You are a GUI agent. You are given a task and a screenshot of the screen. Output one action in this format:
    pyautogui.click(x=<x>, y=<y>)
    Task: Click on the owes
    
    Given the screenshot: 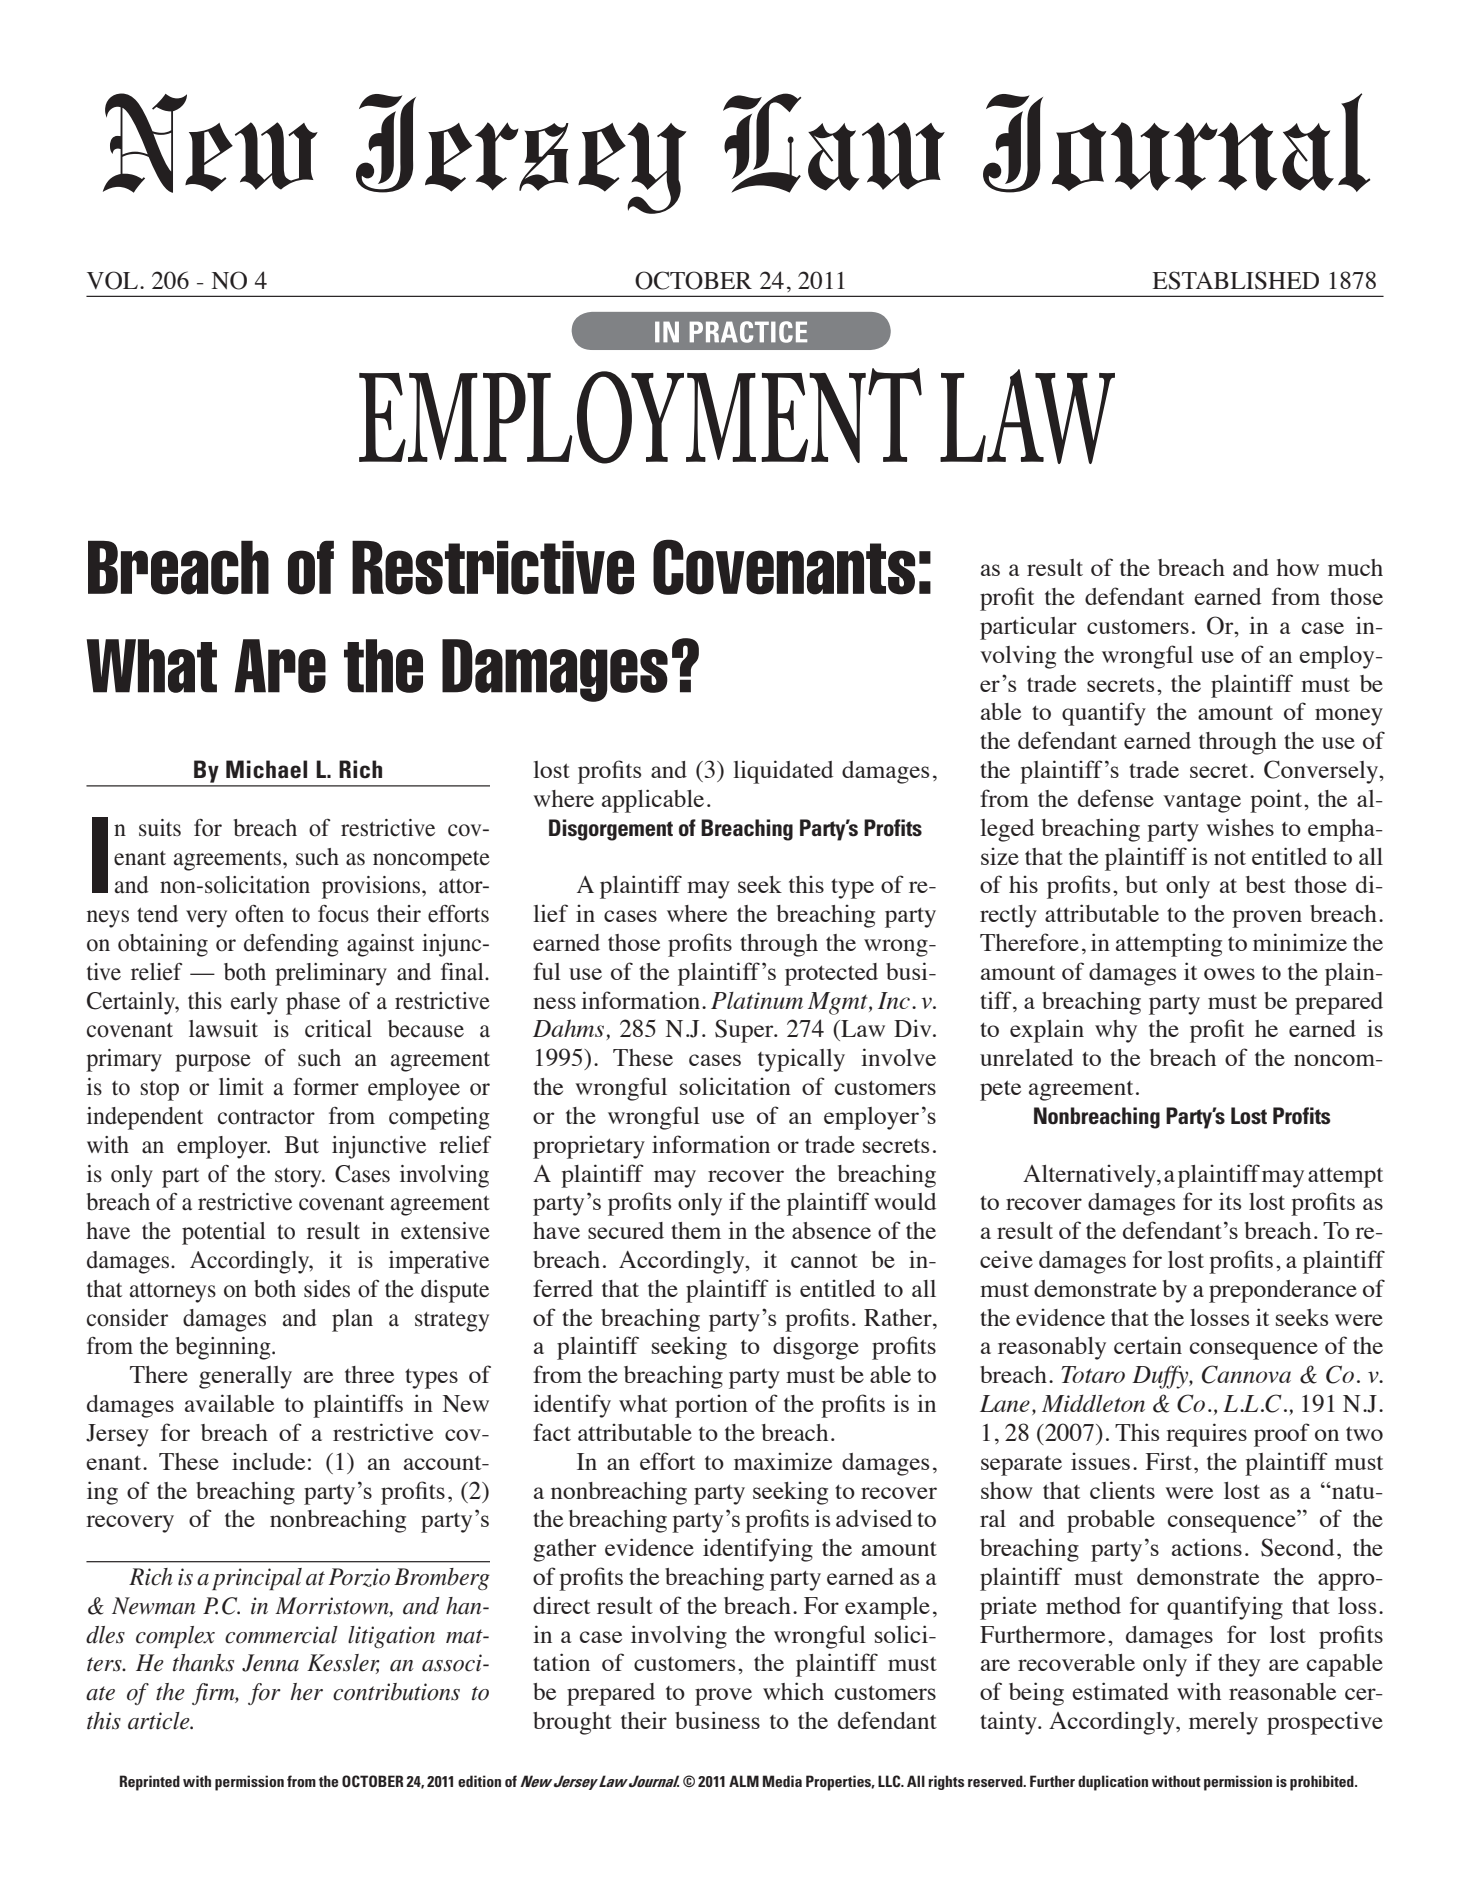 What is the action you would take?
    pyautogui.click(x=1229, y=974)
